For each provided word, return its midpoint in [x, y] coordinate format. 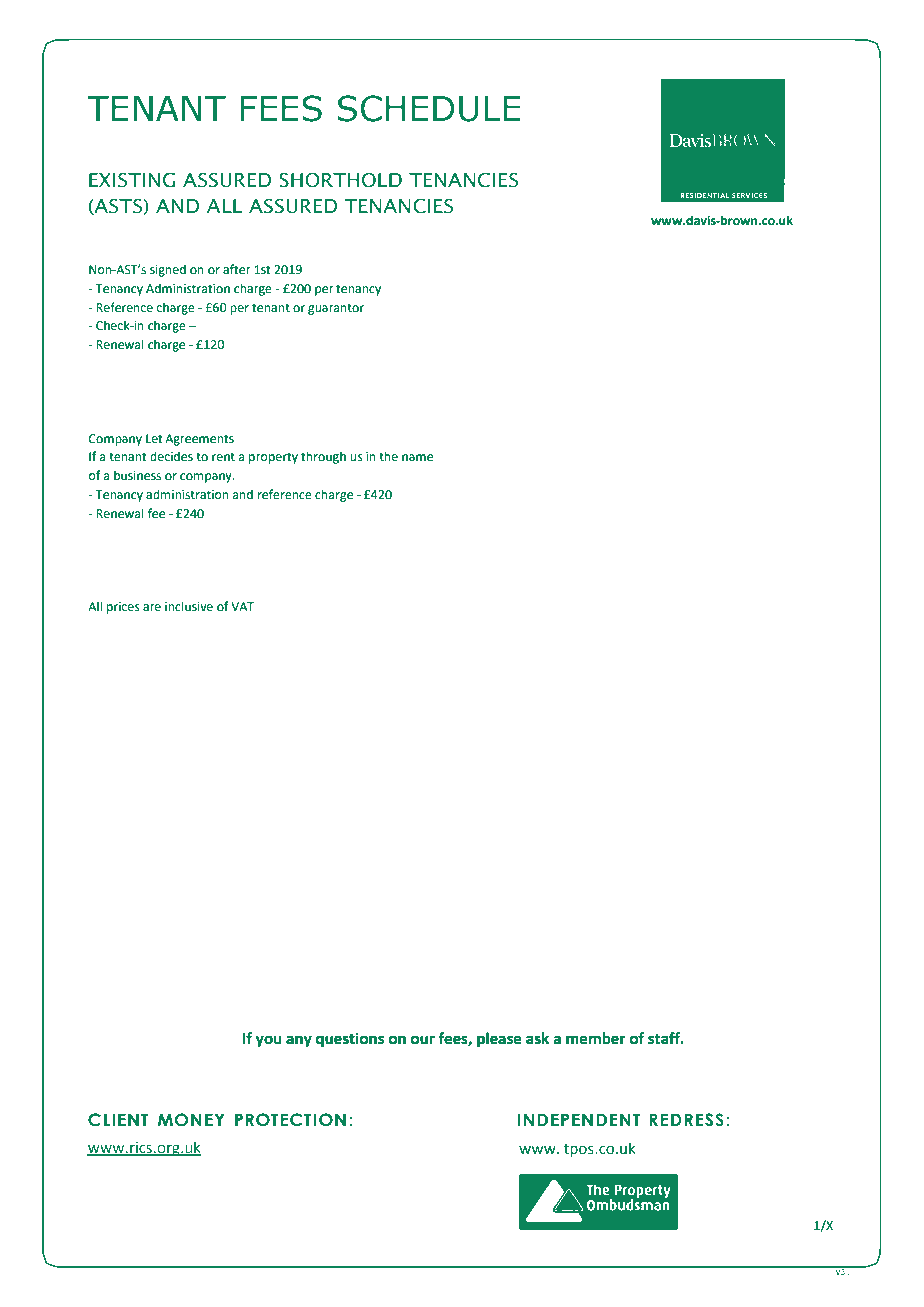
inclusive [189, 606]
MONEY [191, 1120]
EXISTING [132, 180]
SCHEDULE [429, 108]
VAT [242, 606]
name [417, 458]
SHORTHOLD [340, 180]
